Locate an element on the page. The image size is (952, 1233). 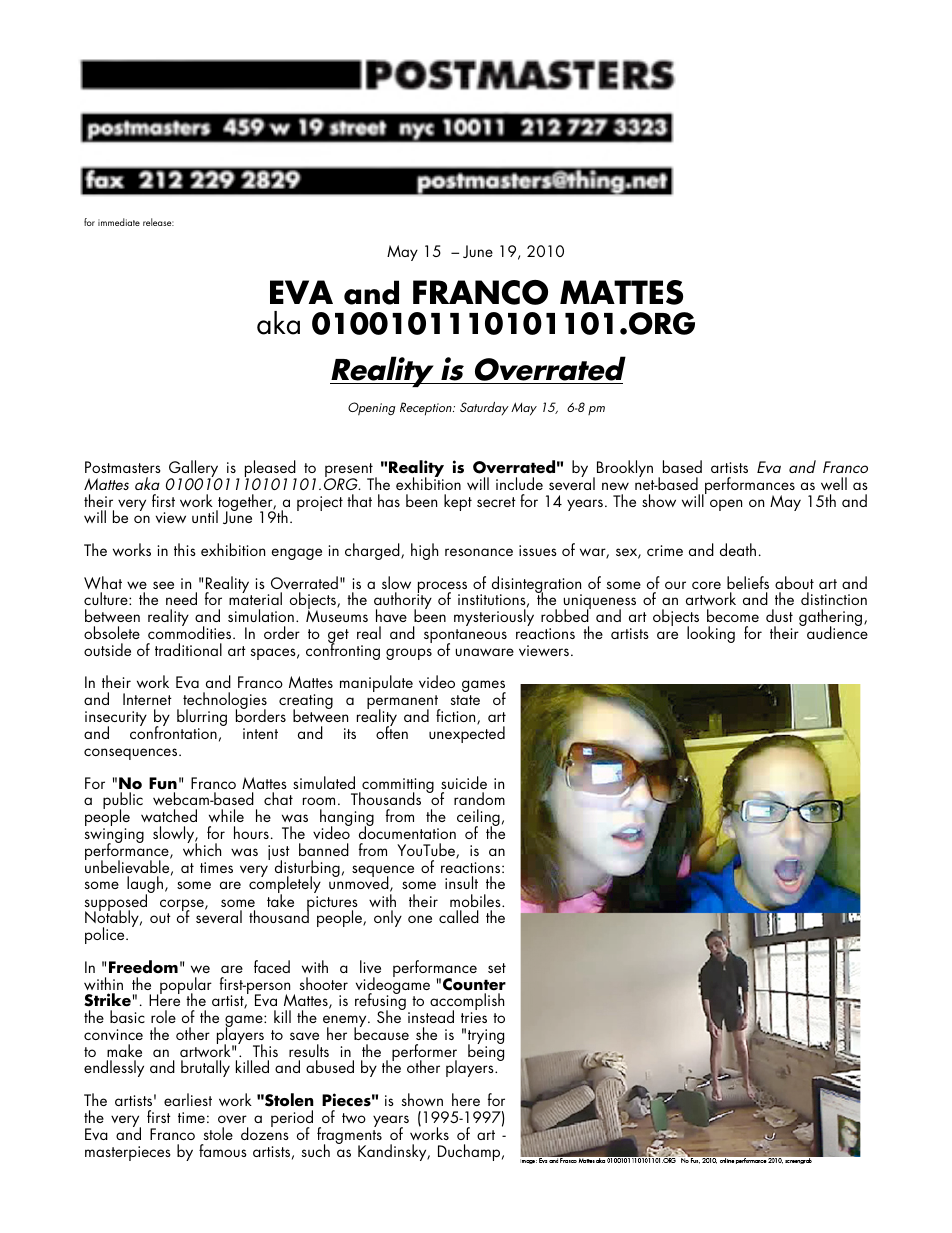
state is located at coordinates (465, 700).
